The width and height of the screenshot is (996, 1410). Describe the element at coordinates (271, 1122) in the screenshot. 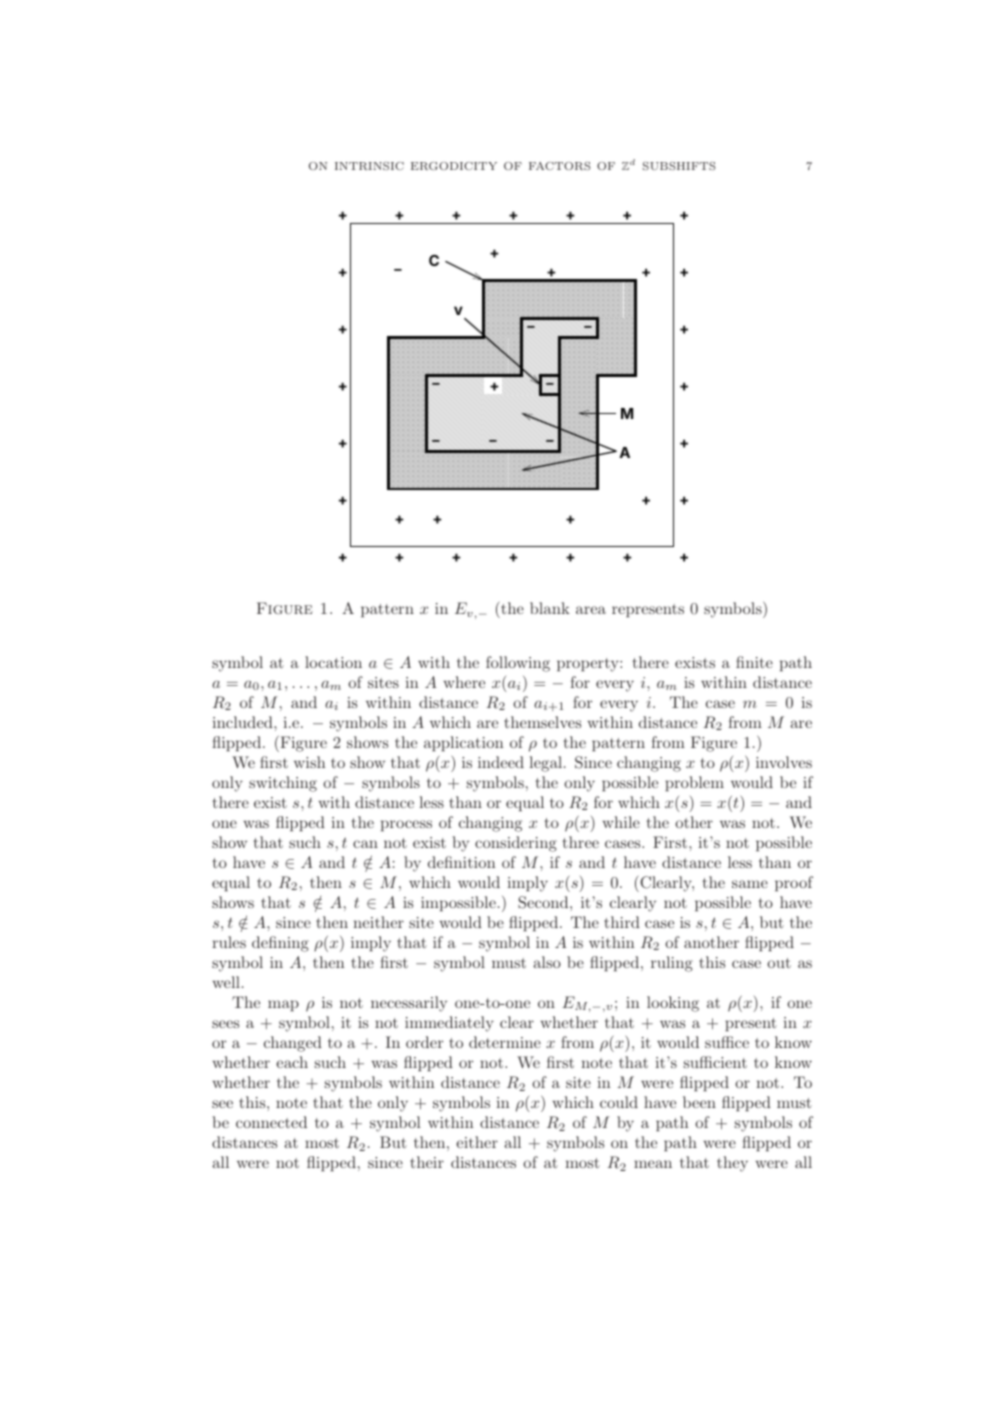

I see `connected` at that location.
